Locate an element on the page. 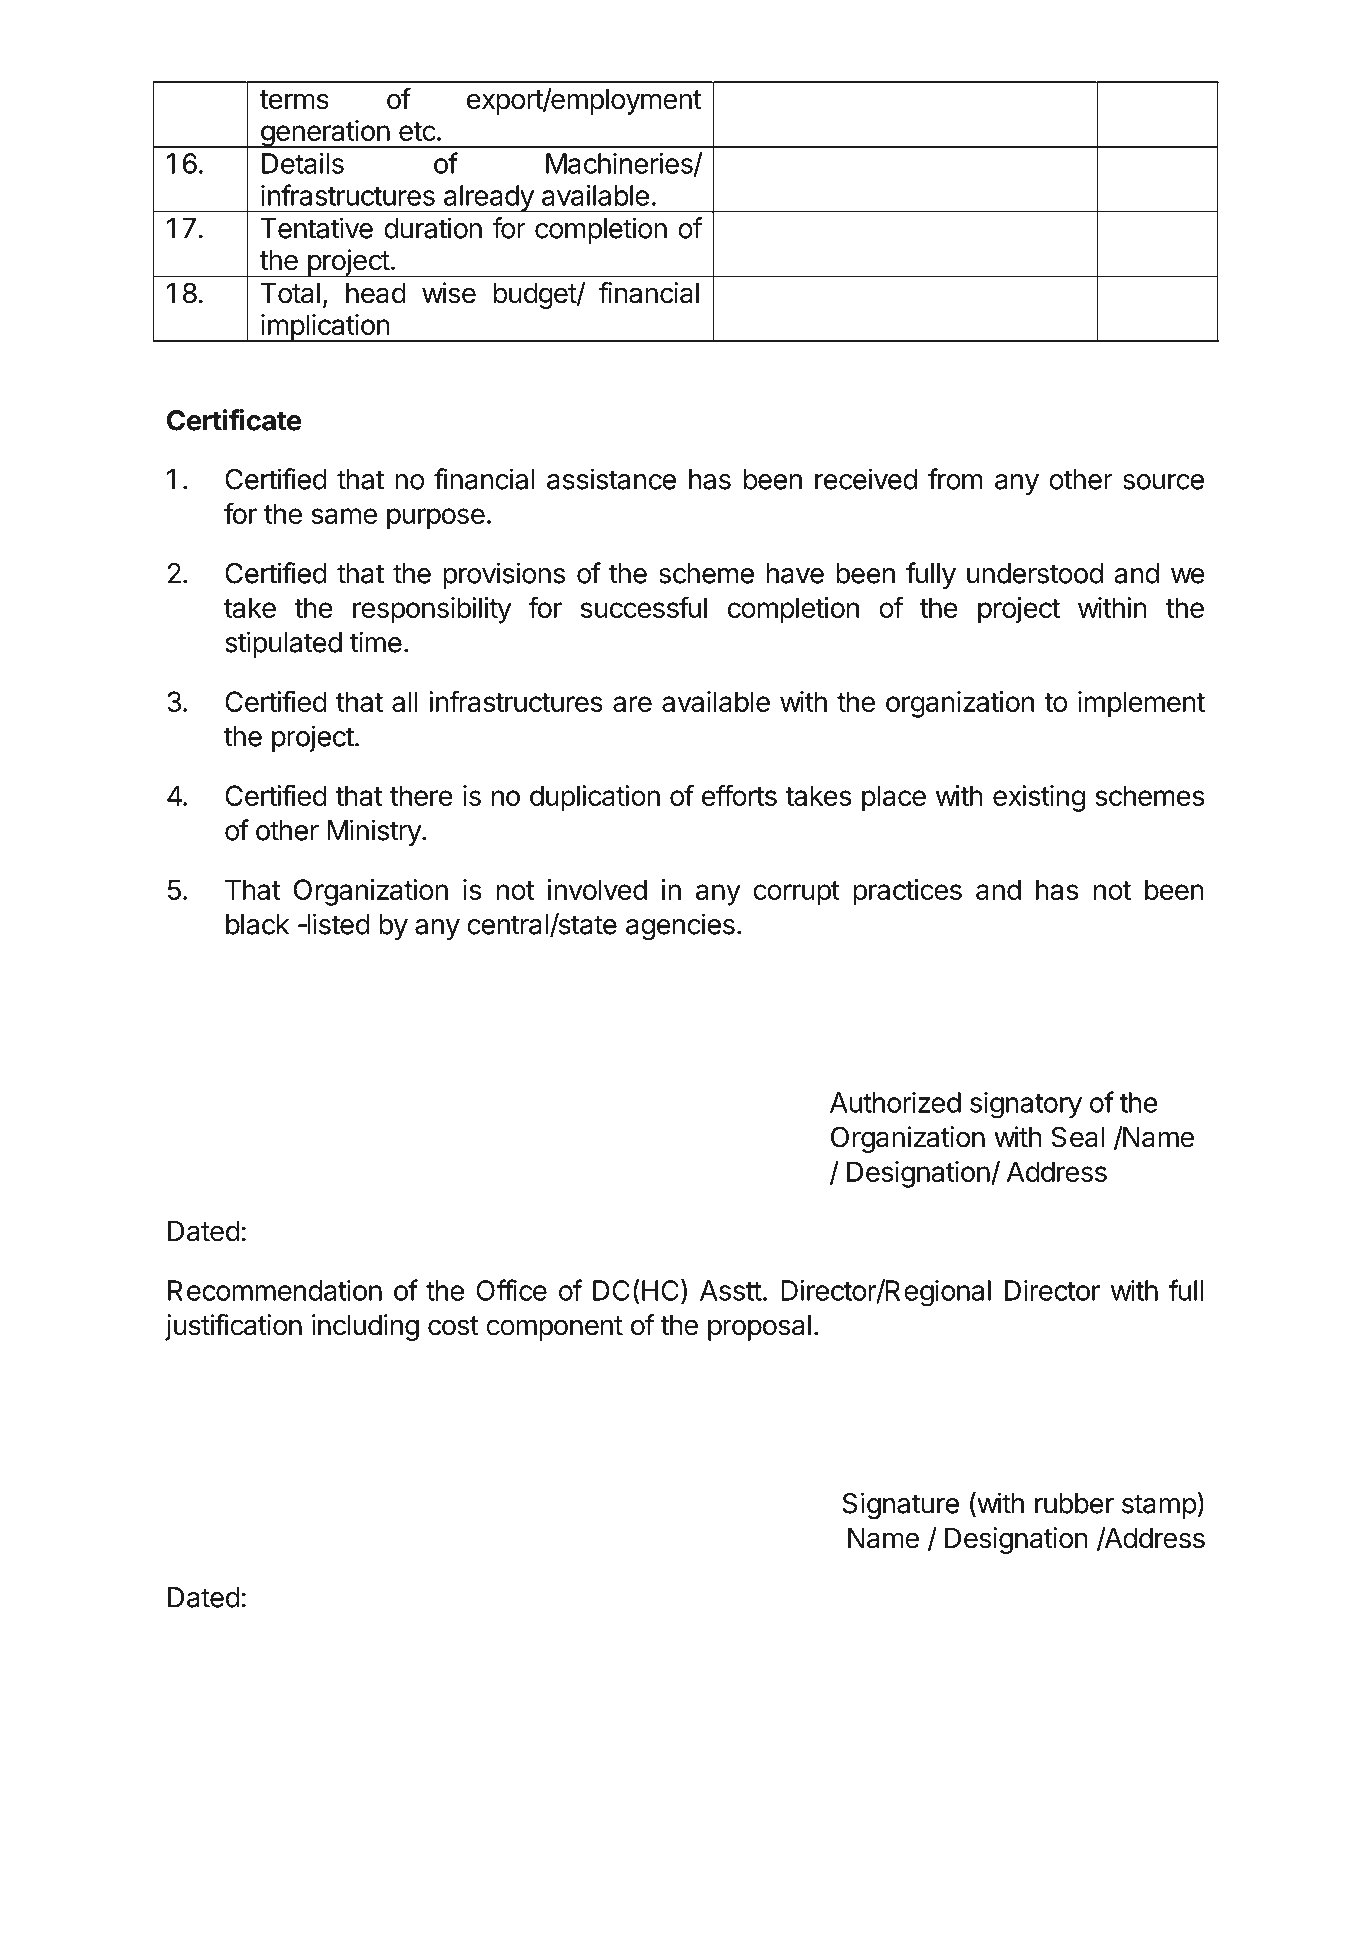 The image size is (1371, 1939). successful is located at coordinates (644, 607).
